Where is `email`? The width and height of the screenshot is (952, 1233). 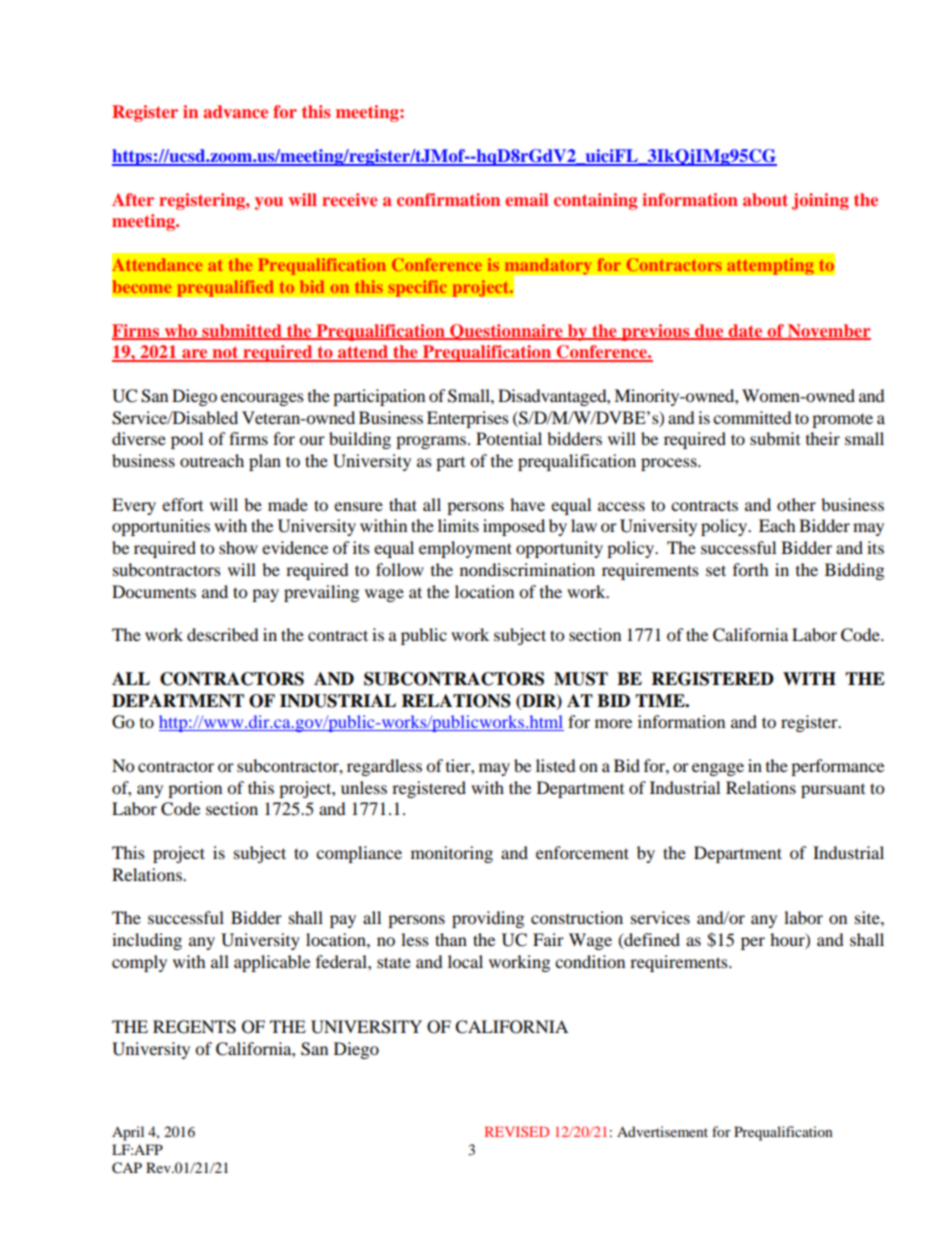 email is located at coordinates (526, 199).
